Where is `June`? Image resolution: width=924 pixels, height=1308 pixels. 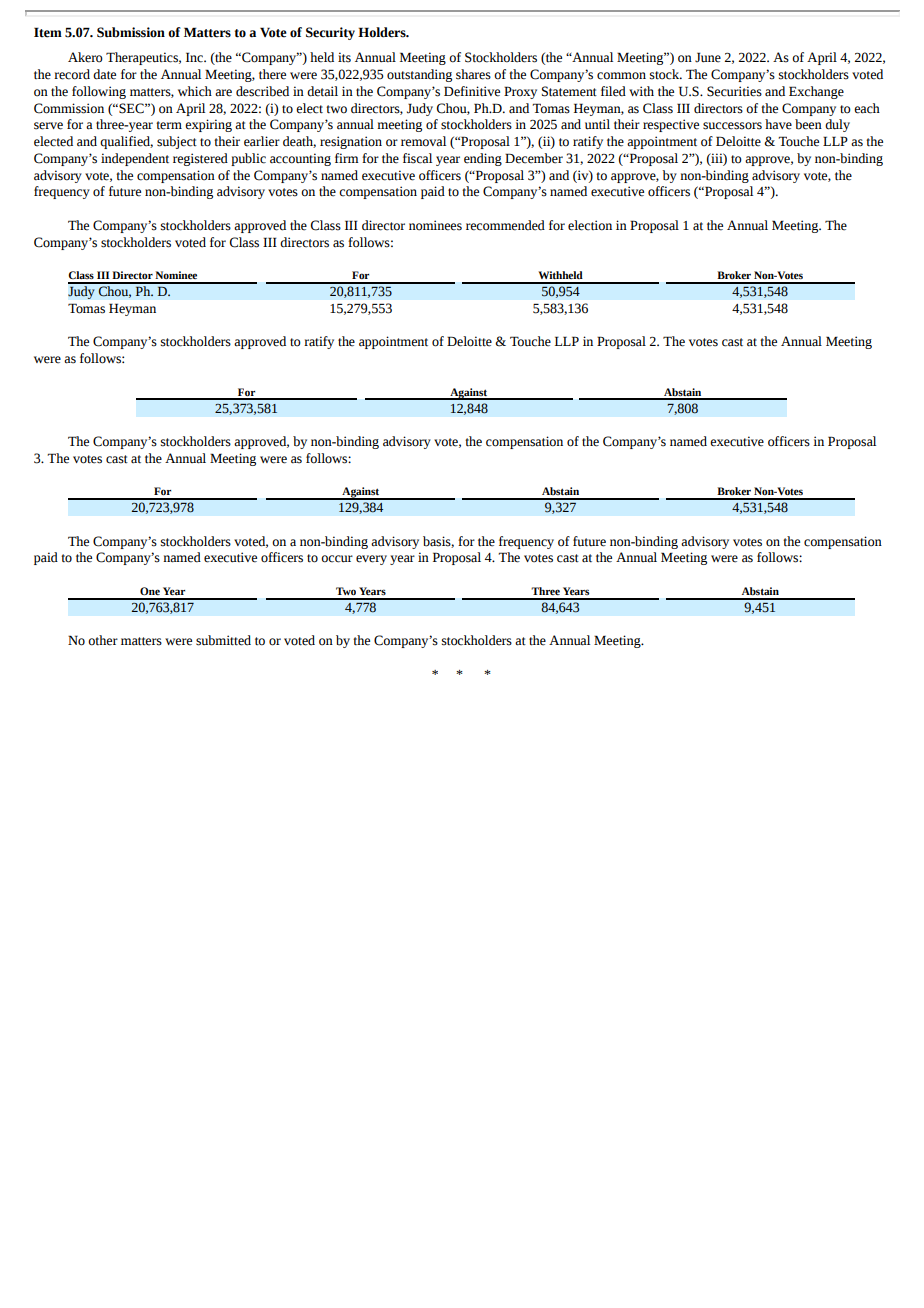
June is located at coordinates (708, 57).
